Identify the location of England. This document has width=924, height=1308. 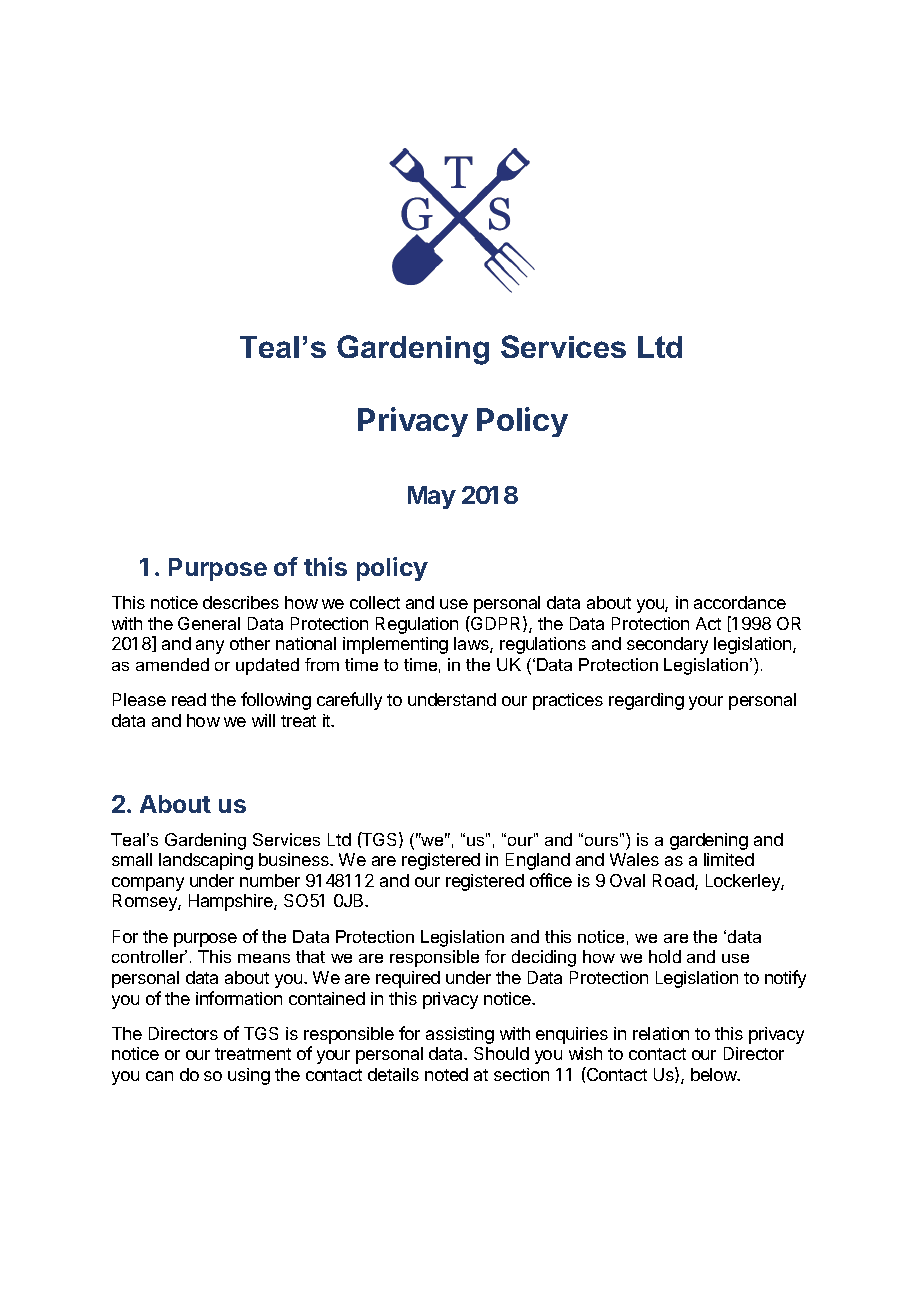
(538, 861).
